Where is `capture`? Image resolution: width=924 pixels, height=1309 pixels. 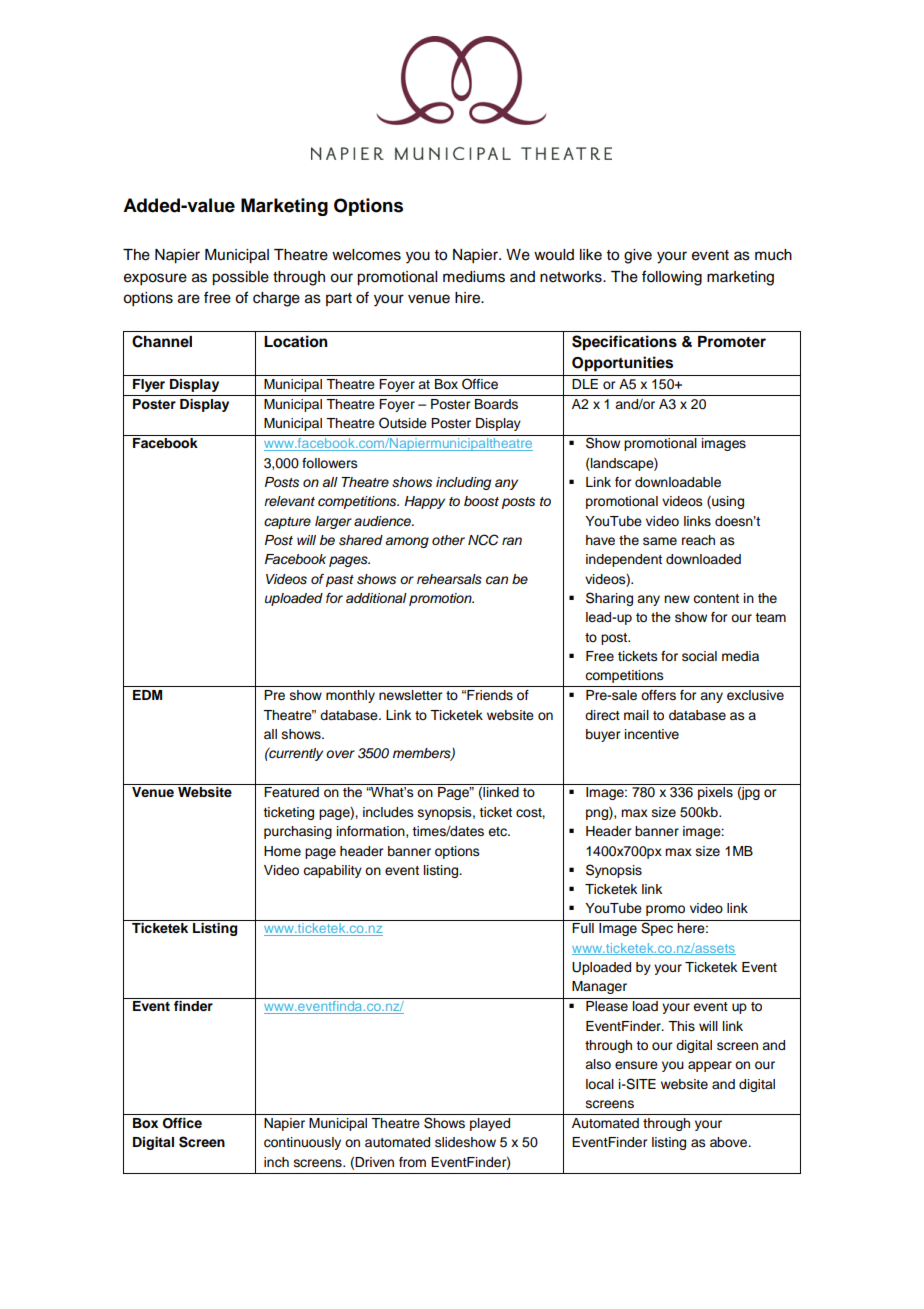 capture is located at coordinates (287, 523).
